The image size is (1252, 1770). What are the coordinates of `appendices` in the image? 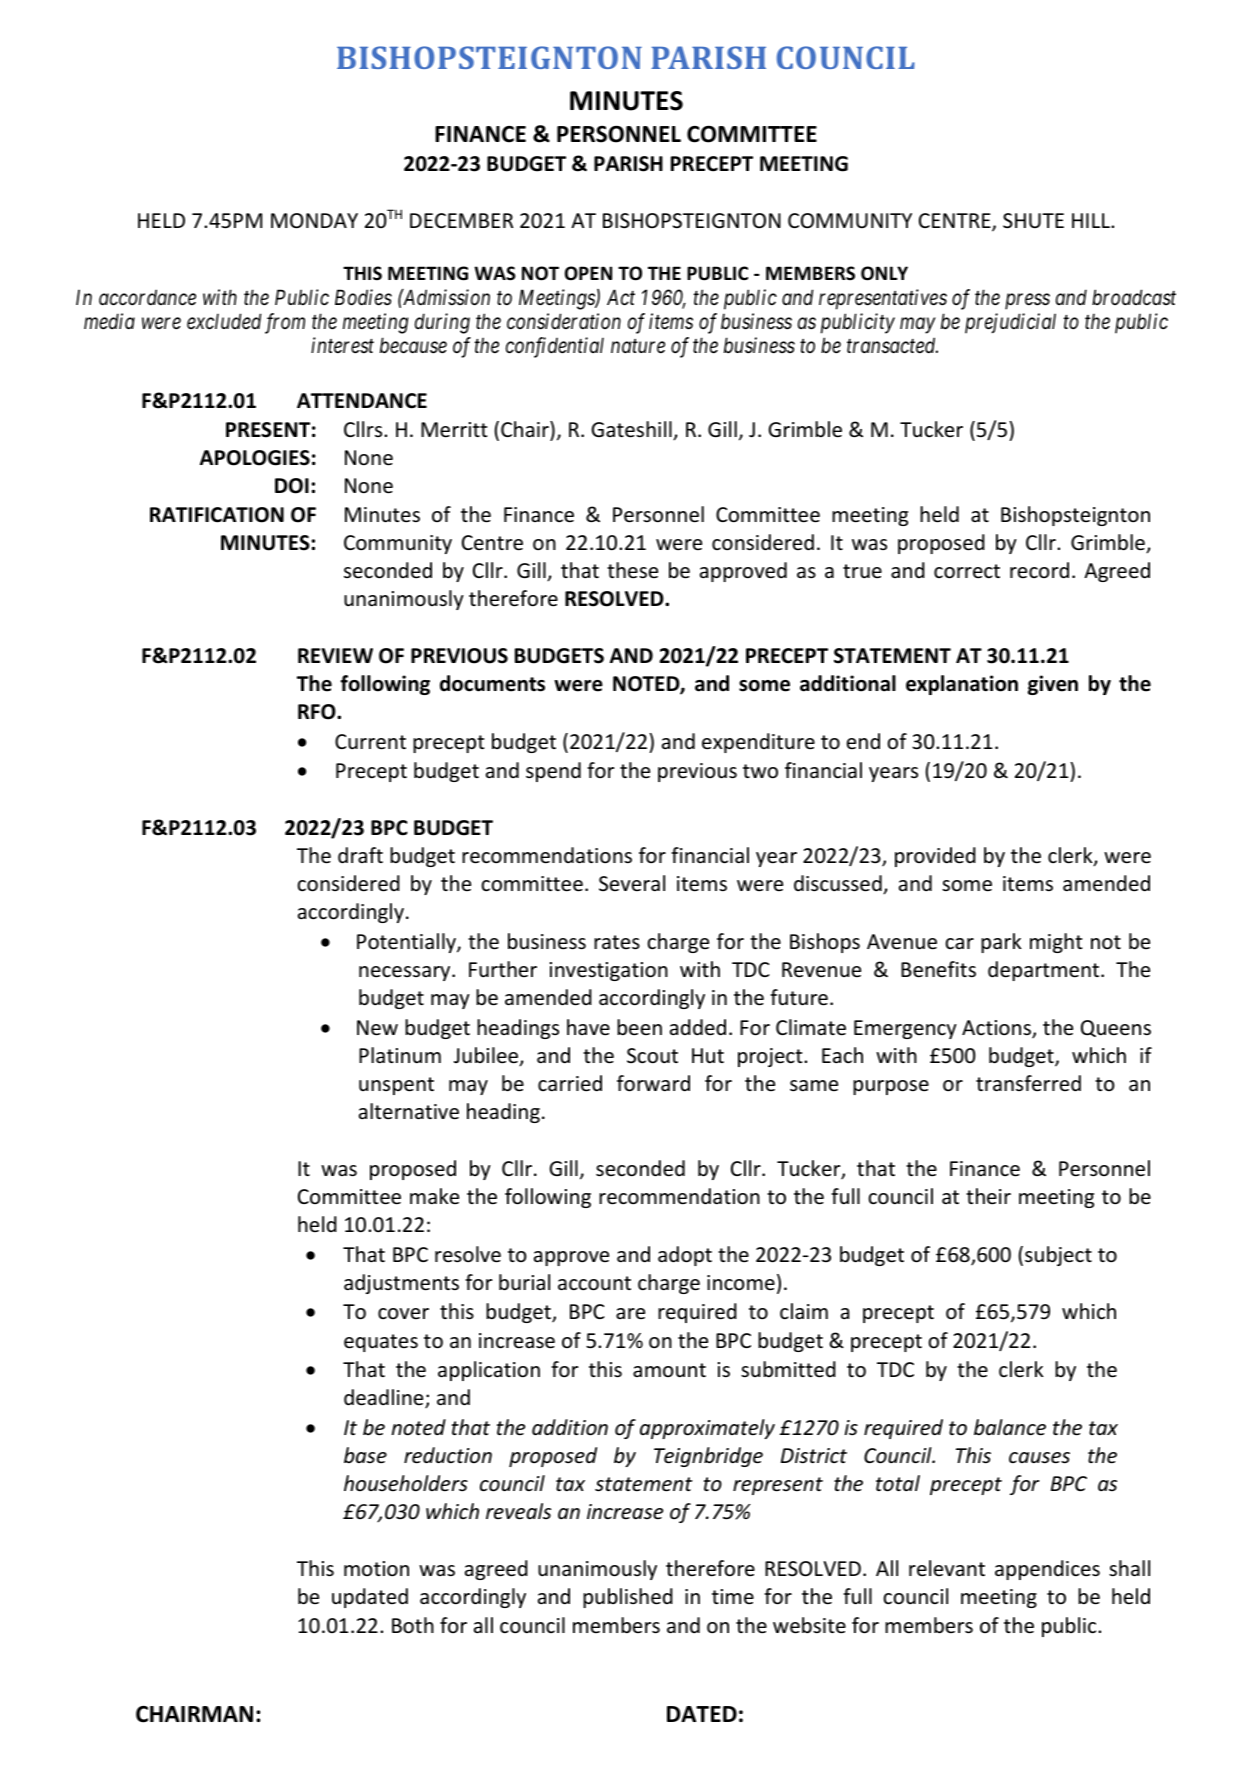 It's located at (1047, 1570).
